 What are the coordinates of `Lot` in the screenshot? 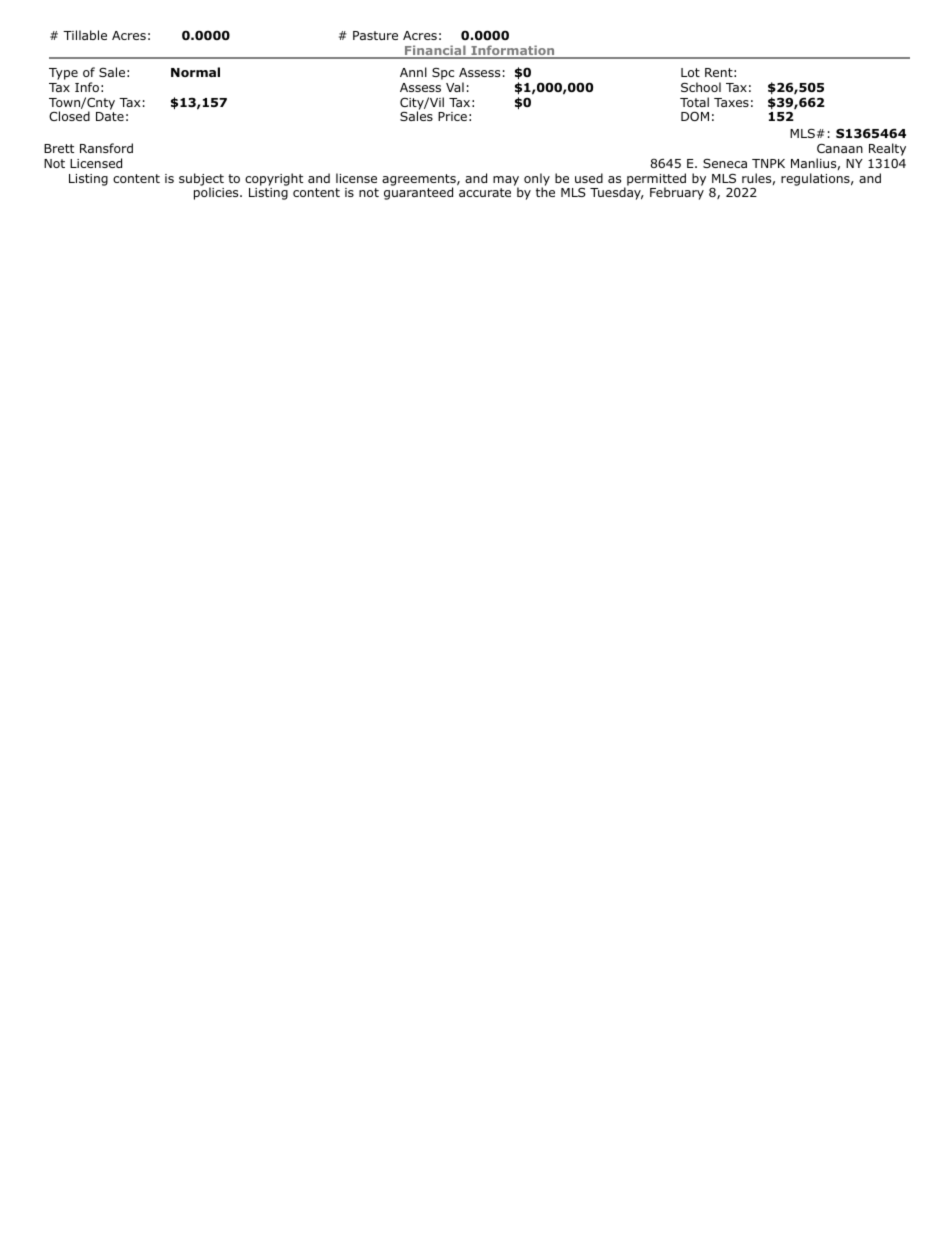 It's located at (690, 72).
